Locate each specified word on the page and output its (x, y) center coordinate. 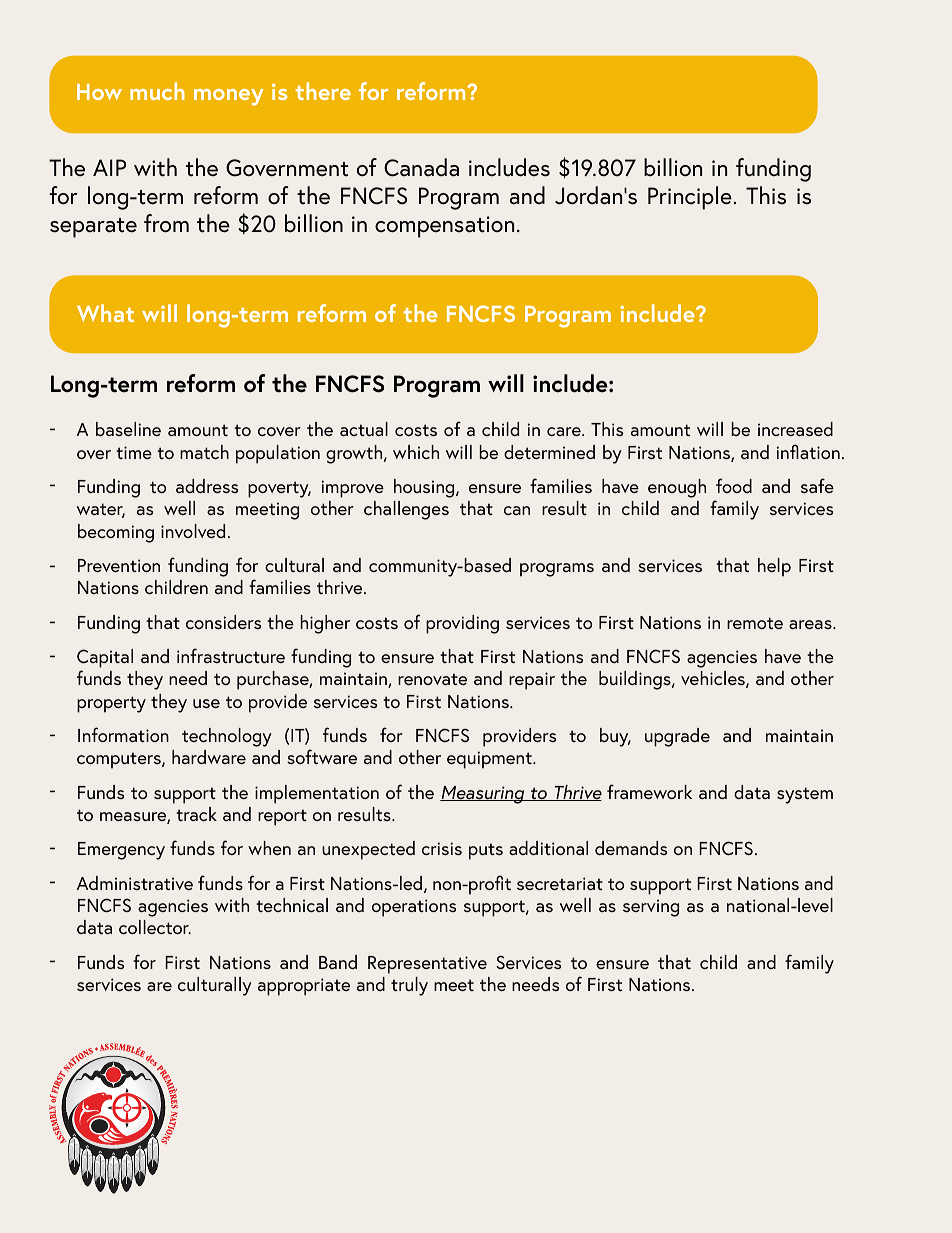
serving (651, 908)
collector (155, 927)
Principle (691, 198)
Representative (427, 965)
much (157, 91)
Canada (421, 167)
